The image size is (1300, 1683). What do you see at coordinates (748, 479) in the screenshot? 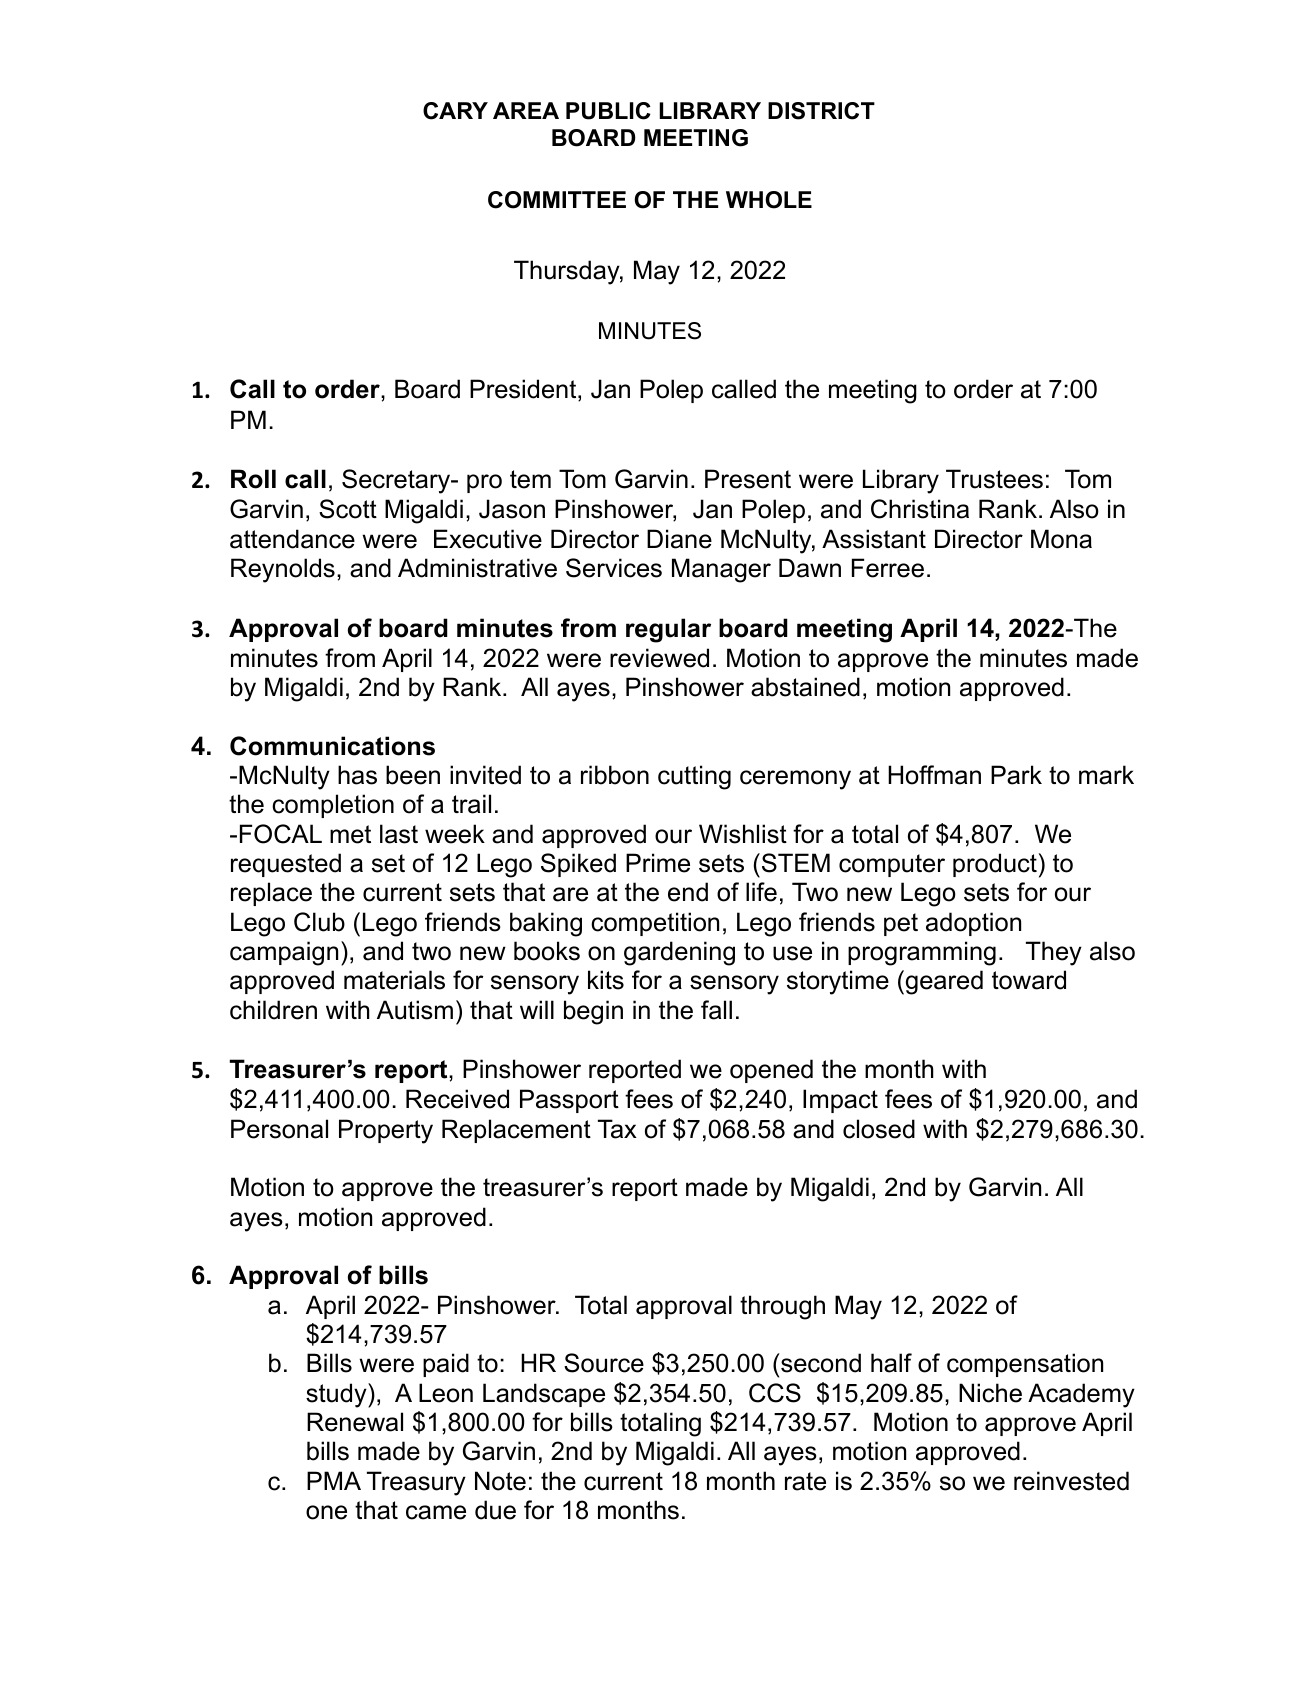
I see `Present` at bounding box center [748, 479].
